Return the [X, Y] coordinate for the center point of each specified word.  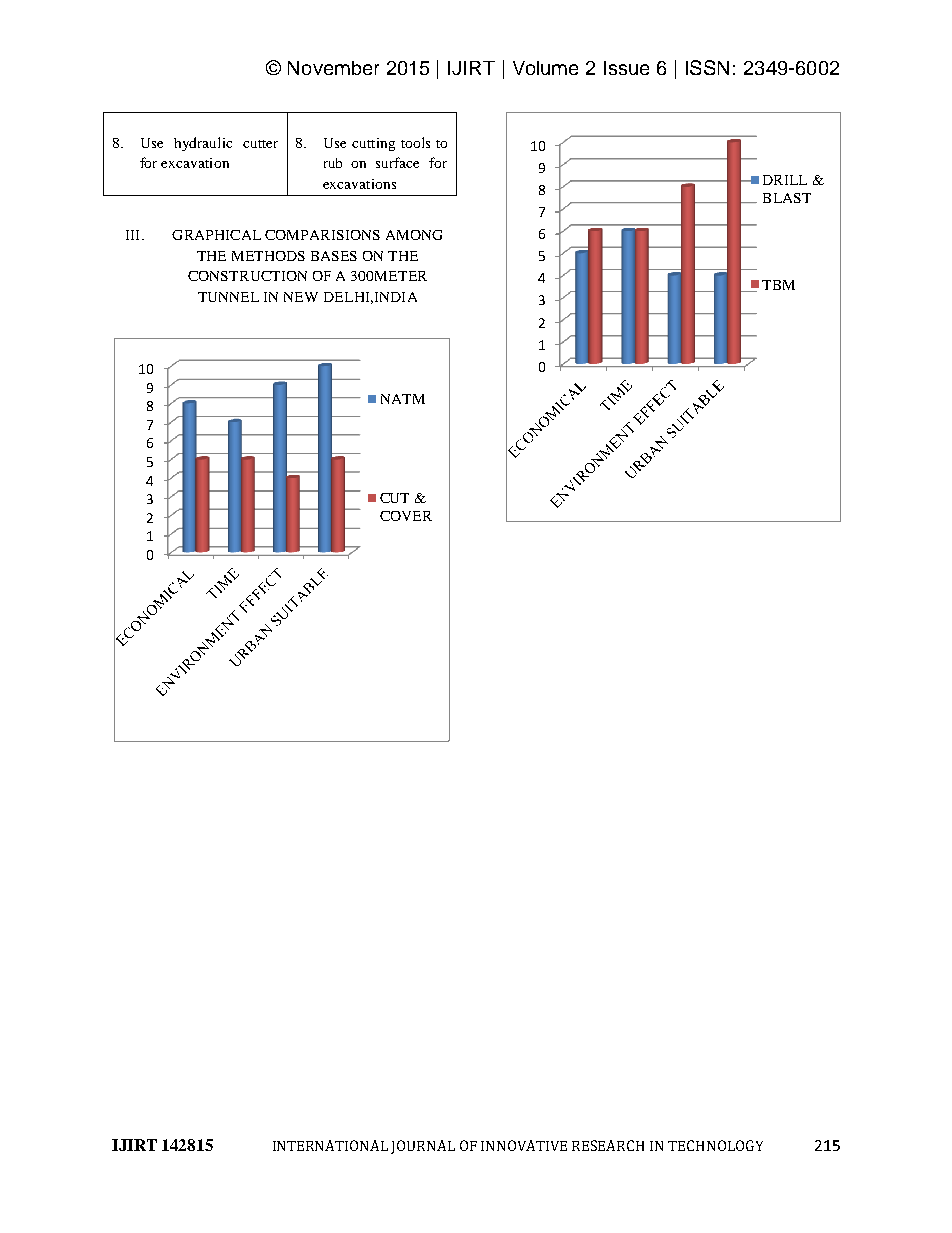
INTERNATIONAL [330, 1145]
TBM [778, 285]
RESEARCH [608, 1145]
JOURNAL [423, 1147]
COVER [406, 516]
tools [415, 142]
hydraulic [203, 144]
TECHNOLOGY [715, 1145]
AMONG [414, 235]
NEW [301, 297]
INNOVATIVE [524, 1145]
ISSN [707, 67]
